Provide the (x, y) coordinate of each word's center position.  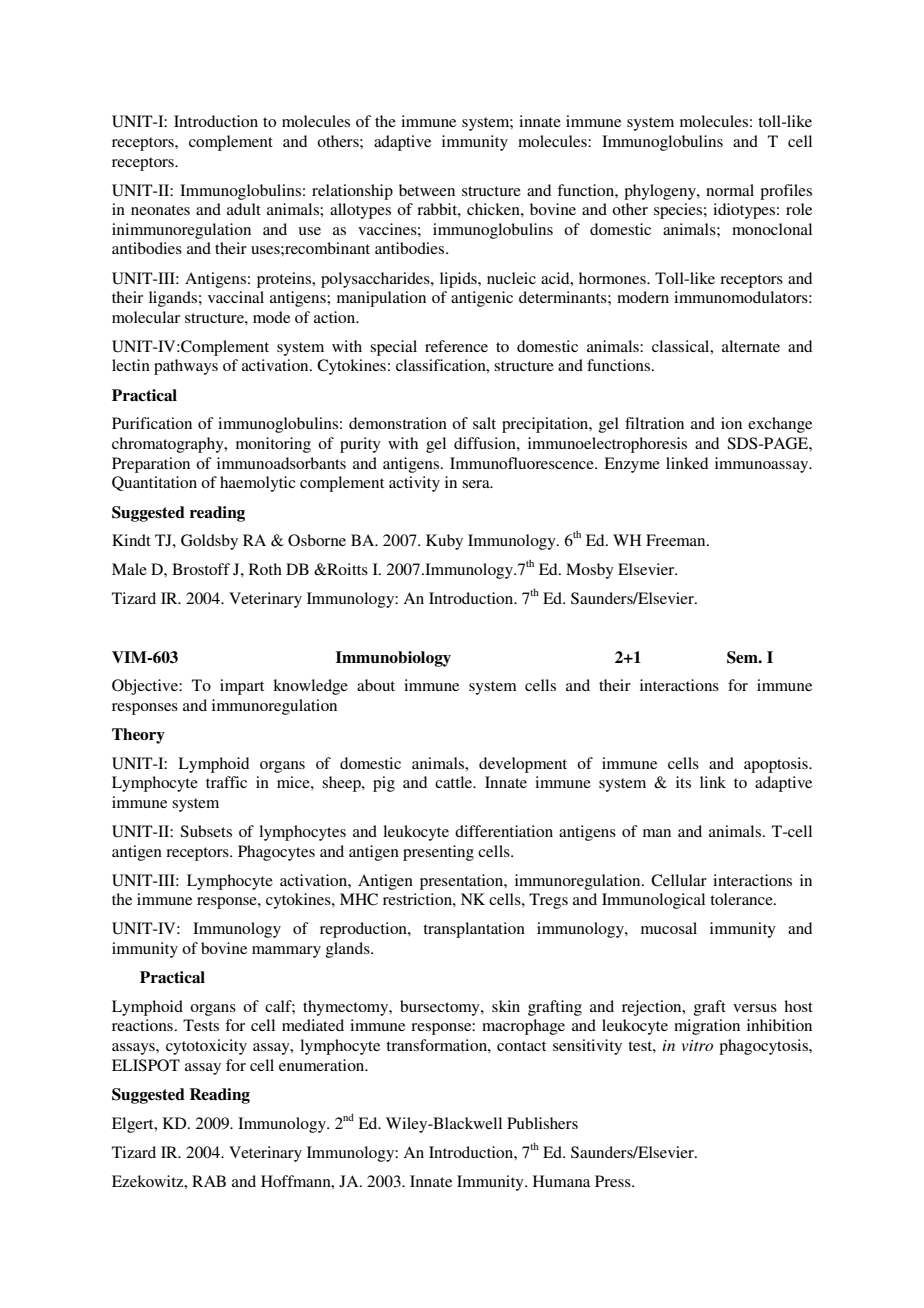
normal (730, 190)
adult (244, 209)
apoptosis (777, 765)
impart (242, 687)
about (376, 685)
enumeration (323, 1065)
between (427, 190)
